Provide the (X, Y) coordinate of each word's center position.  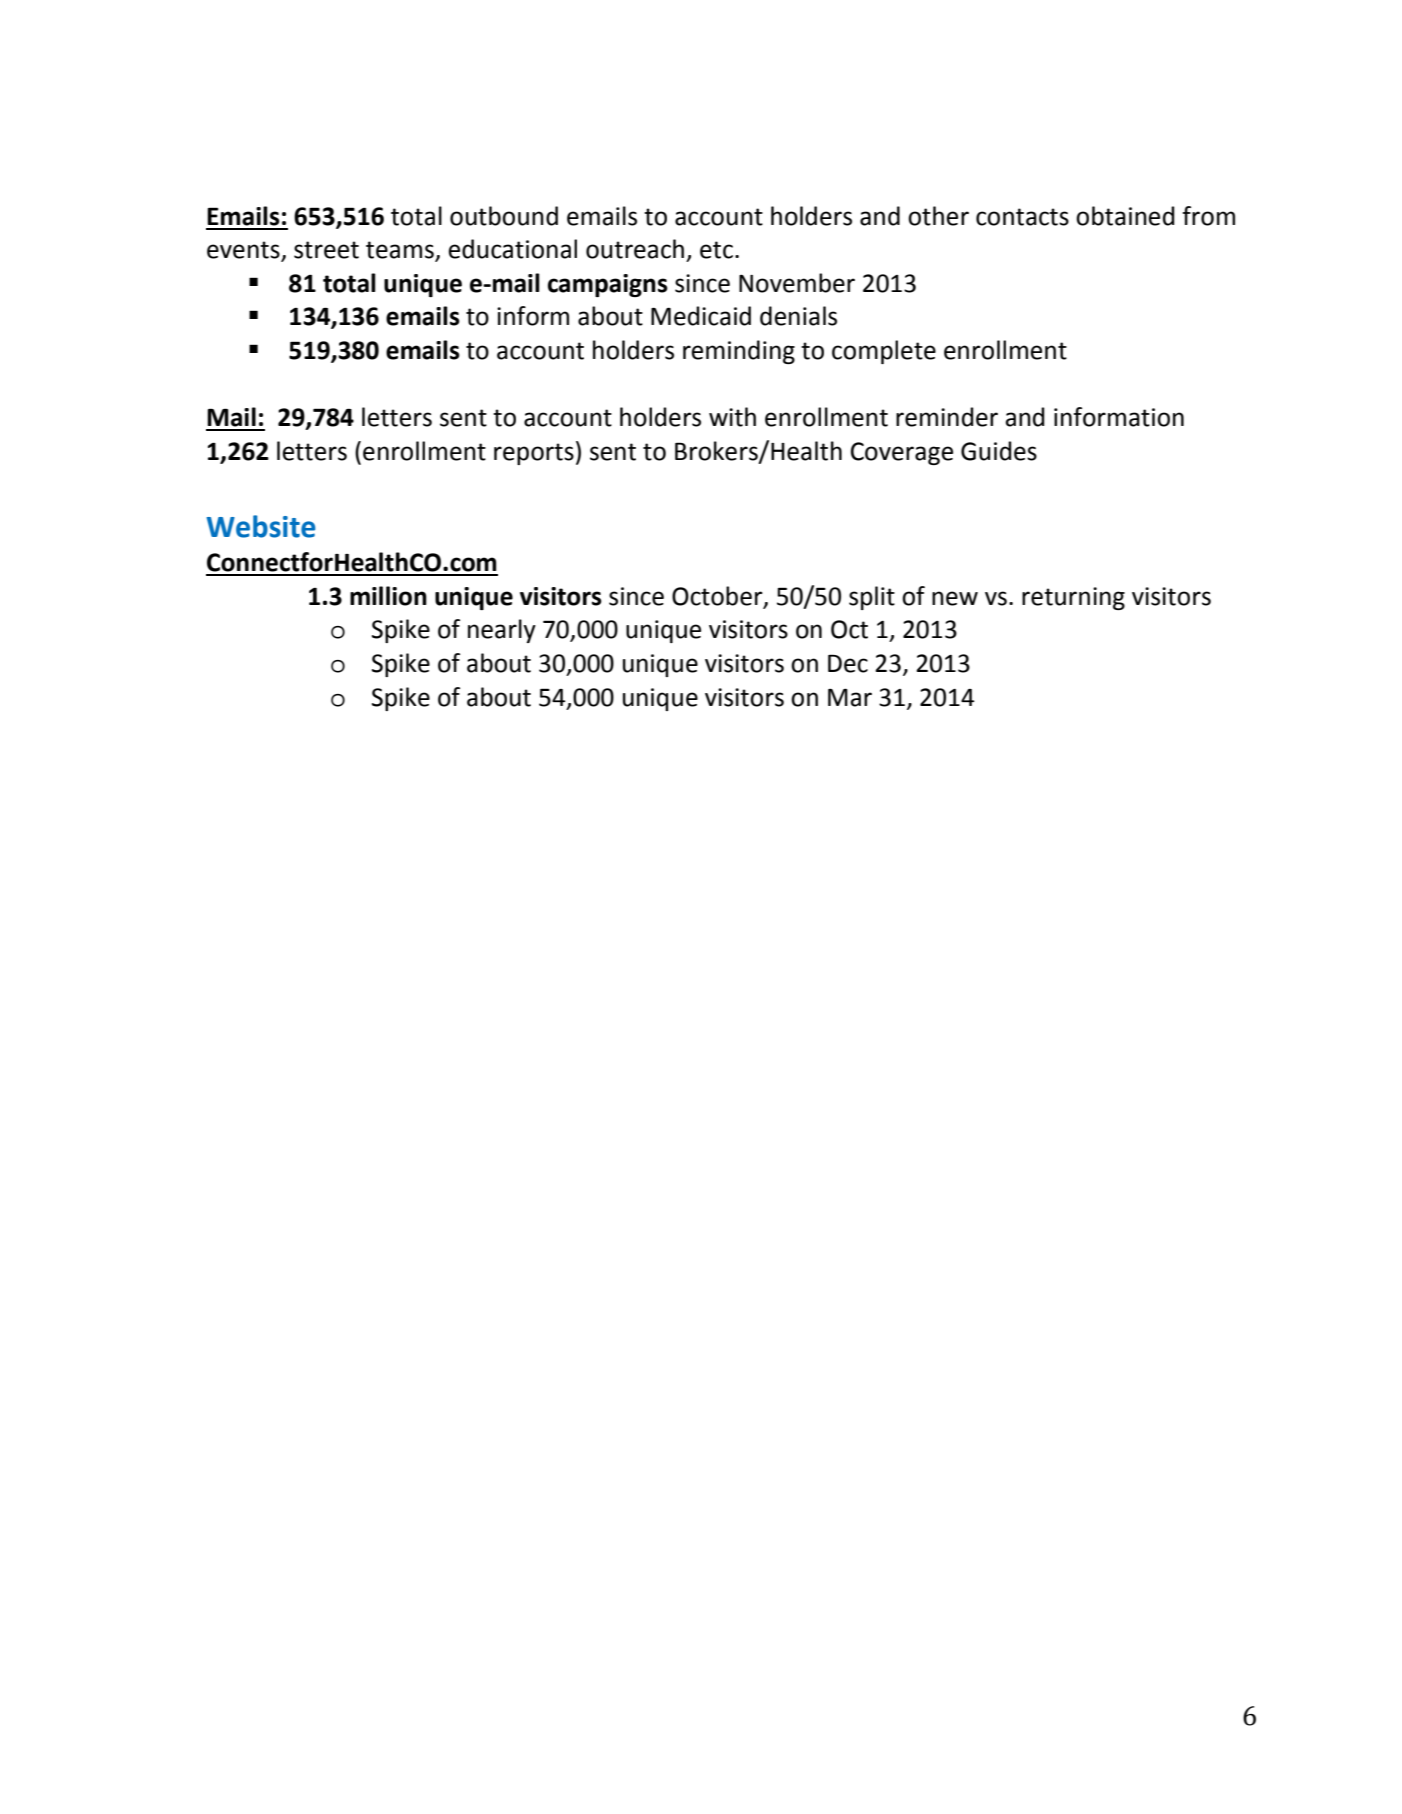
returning (1073, 598)
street (326, 250)
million (388, 596)
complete (884, 352)
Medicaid (701, 316)
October (718, 597)
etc (716, 250)
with (732, 417)
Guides (999, 451)
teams (401, 251)
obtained (1125, 216)
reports (534, 454)
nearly (502, 631)
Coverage (902, 453)
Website (261, 526)
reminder (947, 417)
